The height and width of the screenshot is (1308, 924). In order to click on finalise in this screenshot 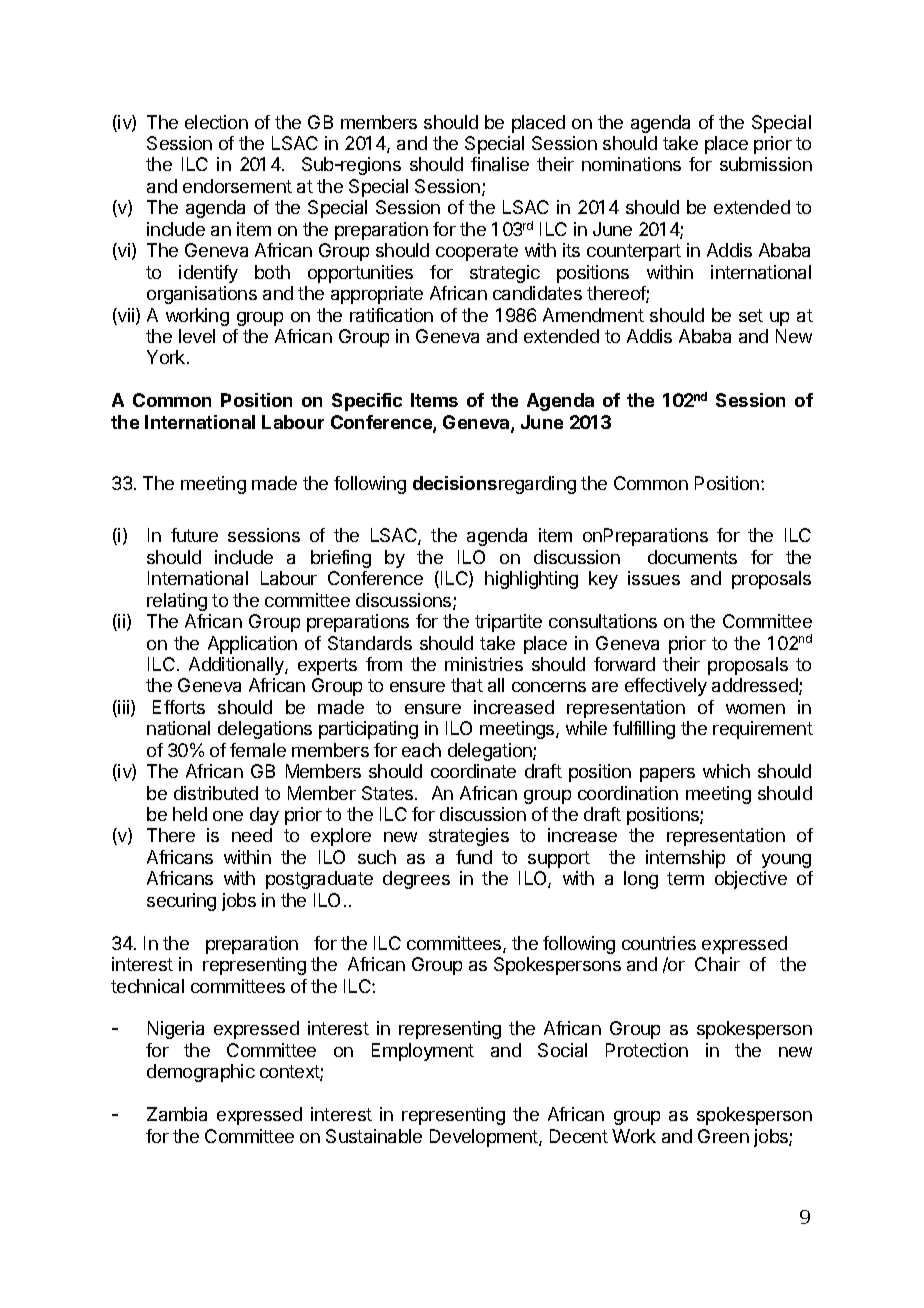, I will do `click(500, 164)`.
